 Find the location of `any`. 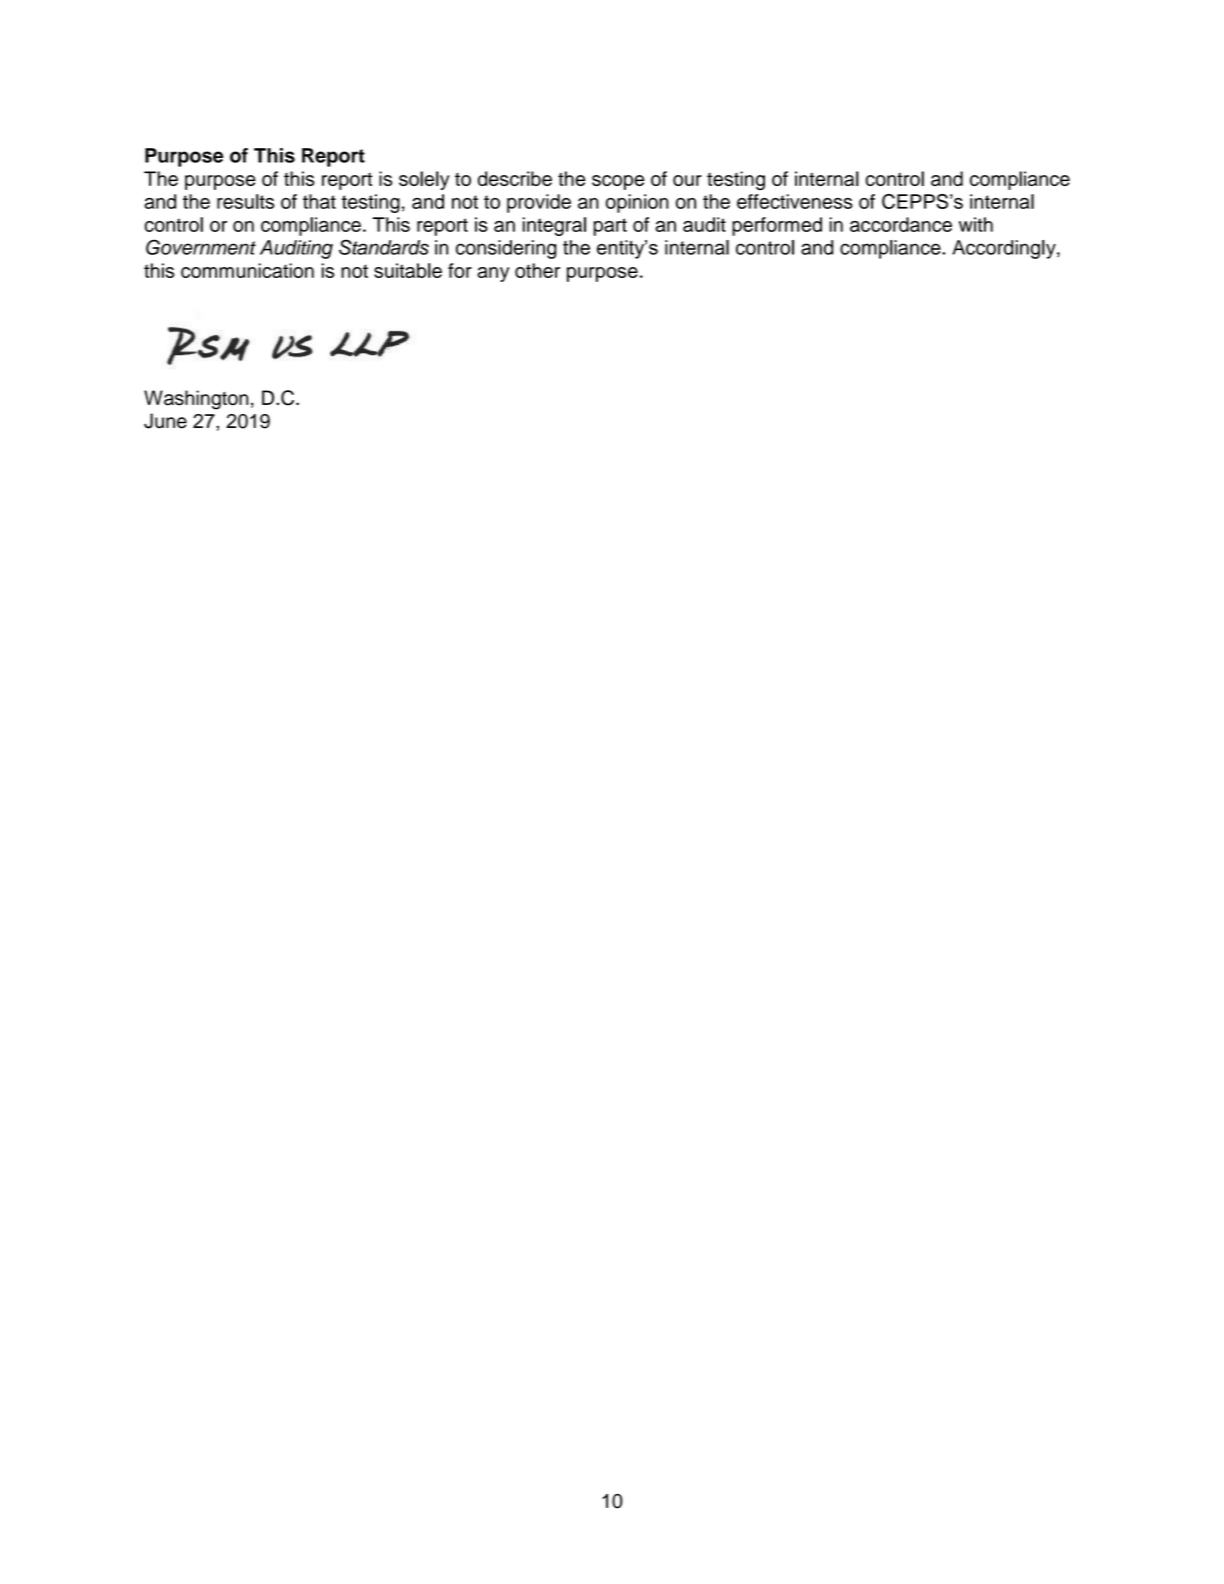

any is located at coordinates (493, 274).
